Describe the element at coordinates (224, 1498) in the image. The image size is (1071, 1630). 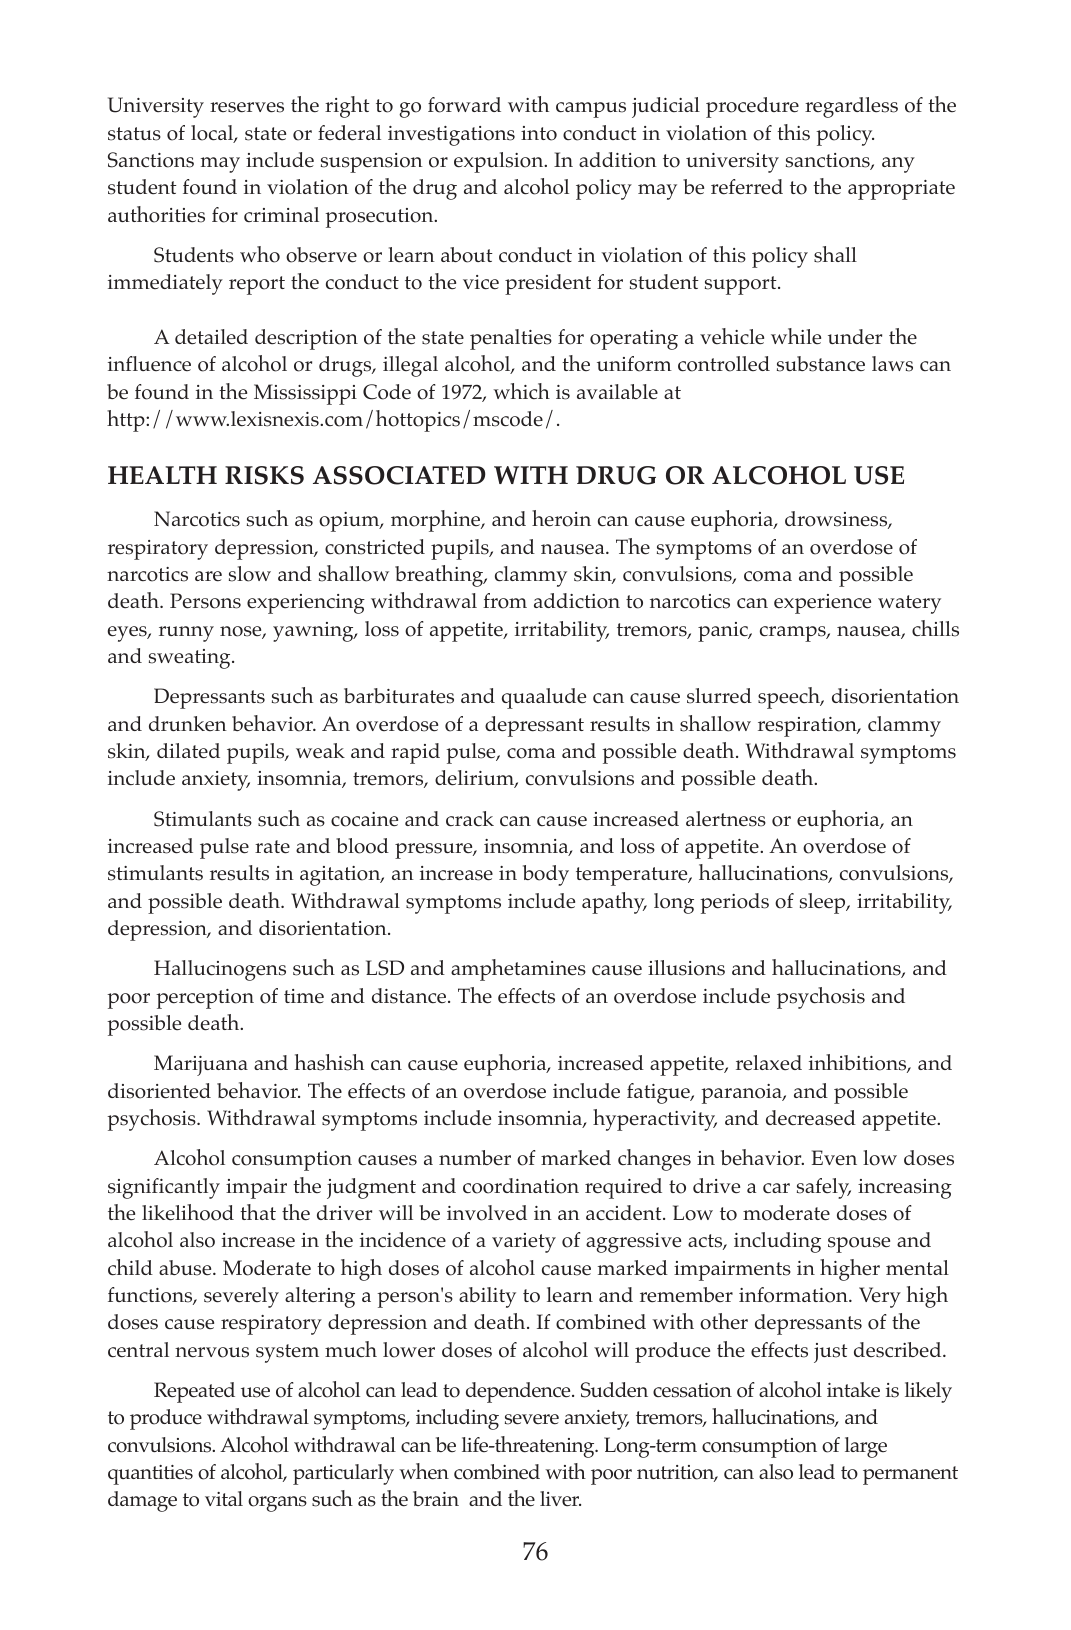
I see `vital` at that location.
